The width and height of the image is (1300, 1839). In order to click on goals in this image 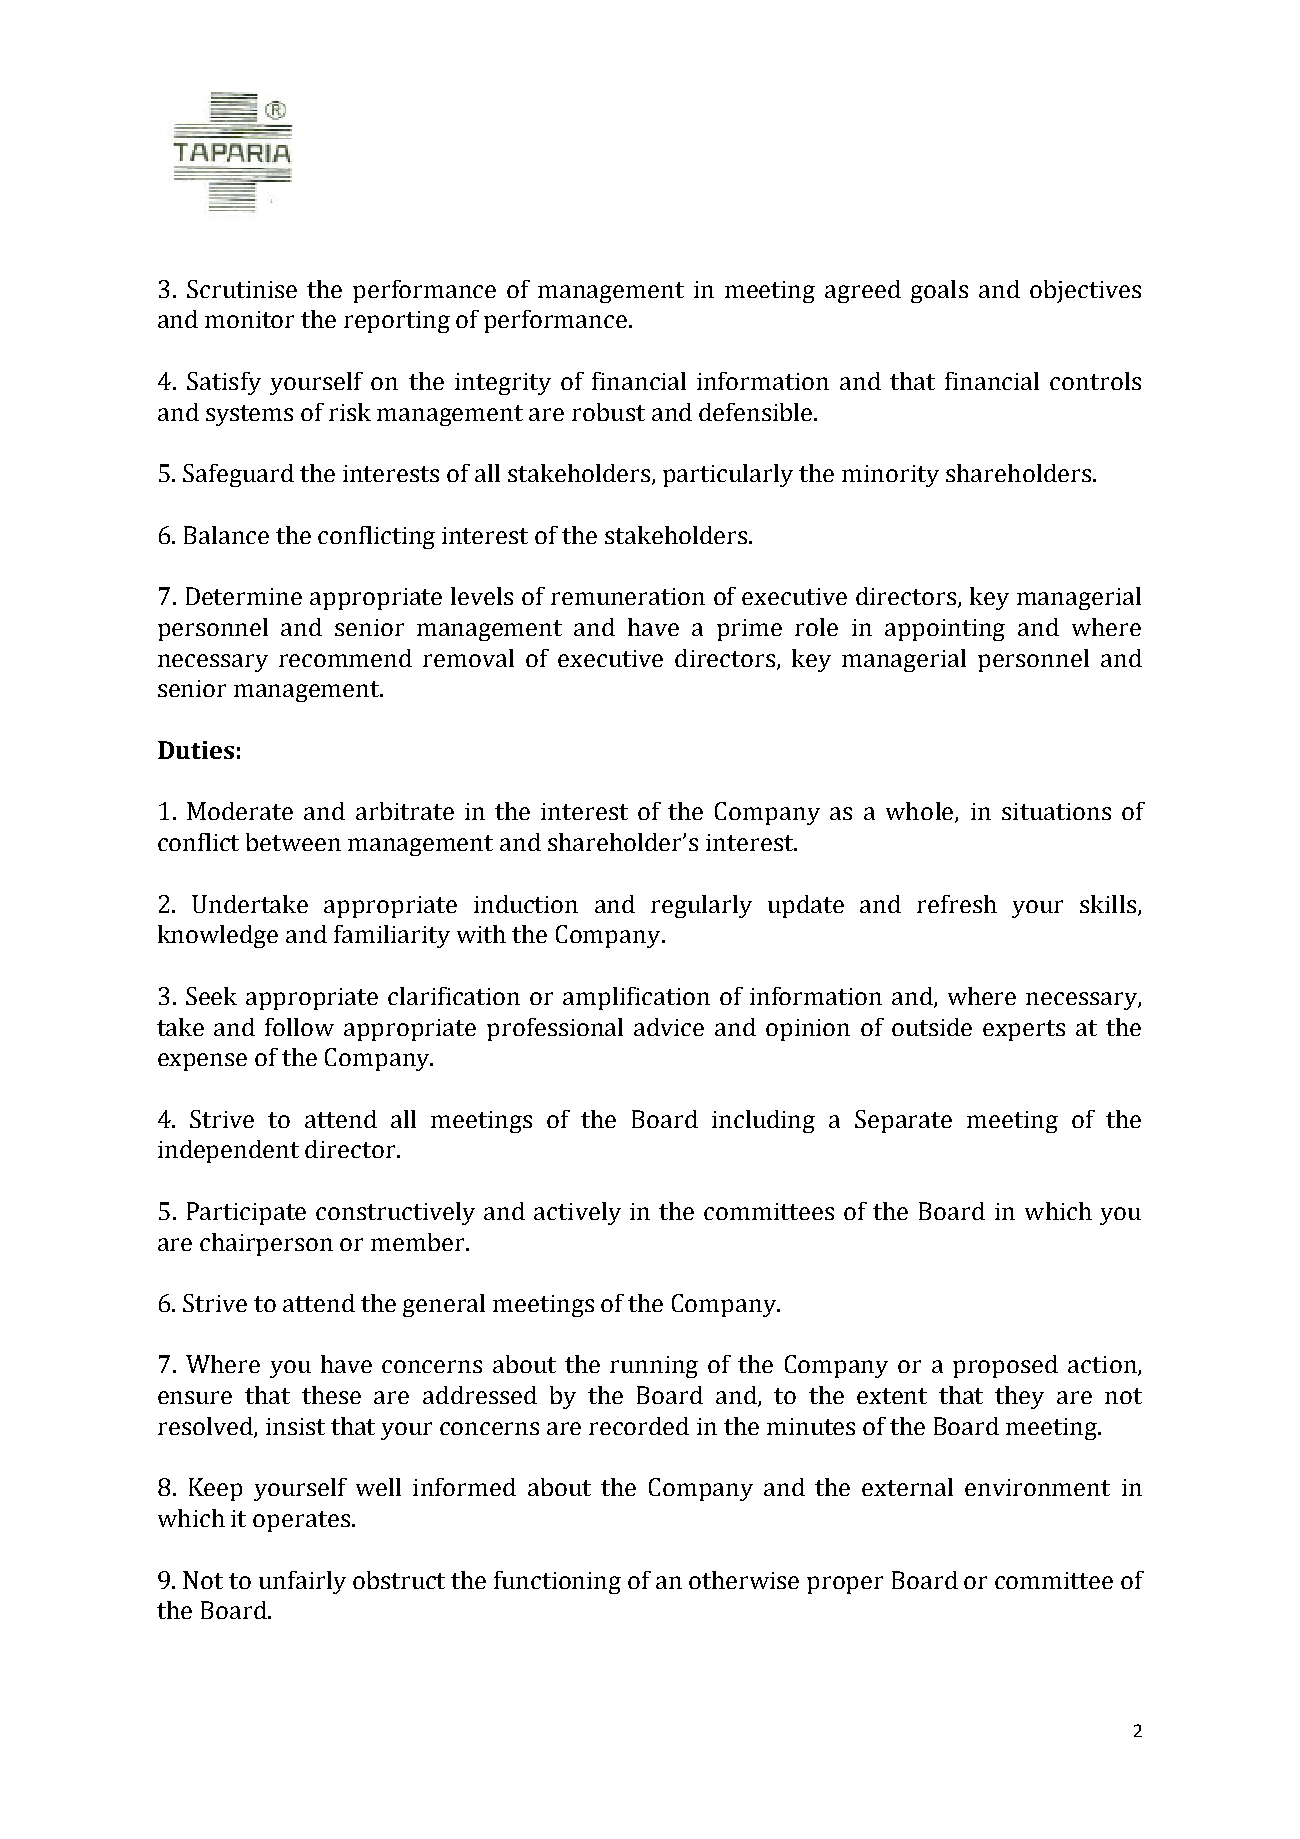, I will do `click(939, 291)`.
